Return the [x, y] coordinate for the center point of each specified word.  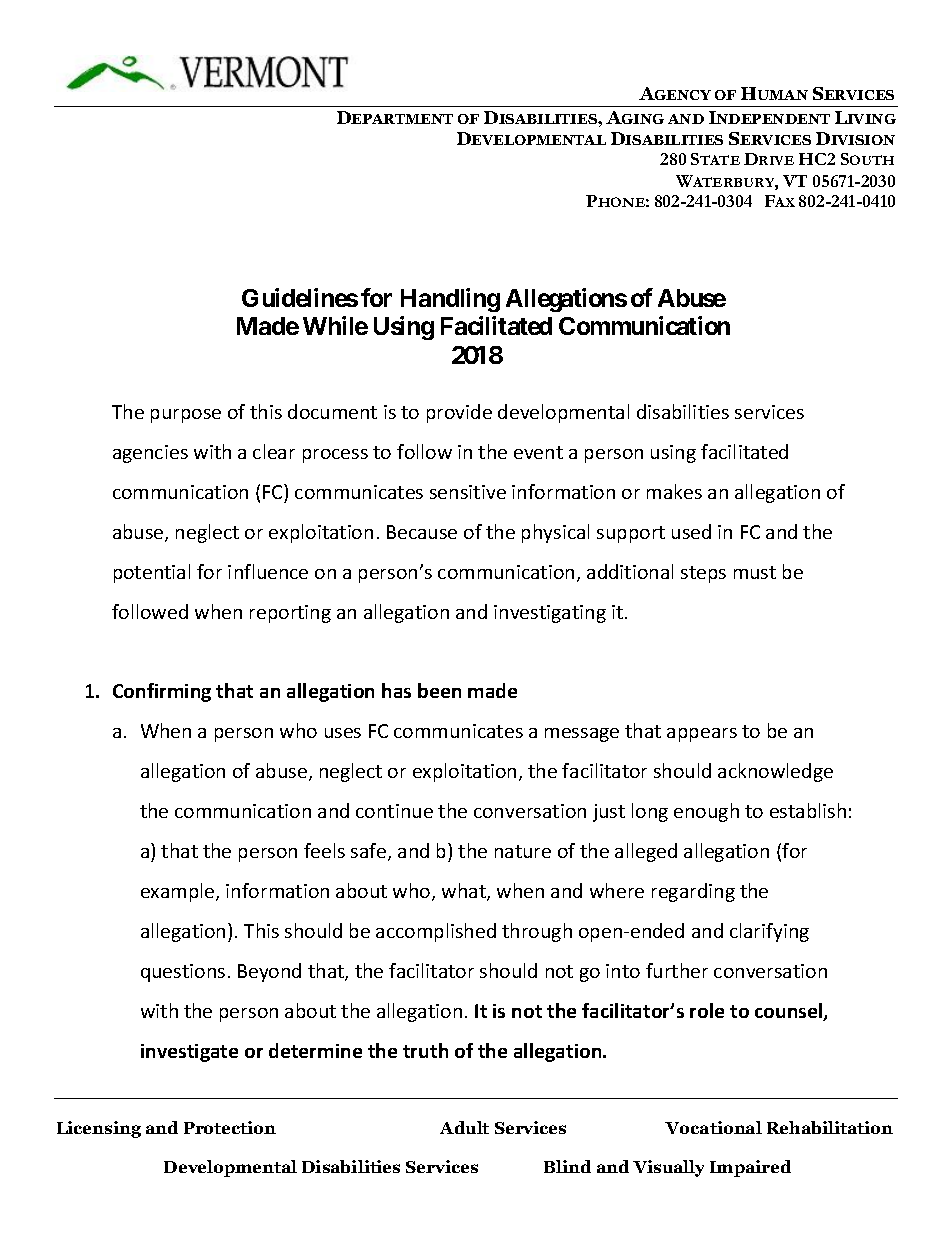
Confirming [162, 692]
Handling [450, 300]
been [439, 690]
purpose [186, 416]
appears [702, 735]
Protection [230, 1127]
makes [674, 491]
